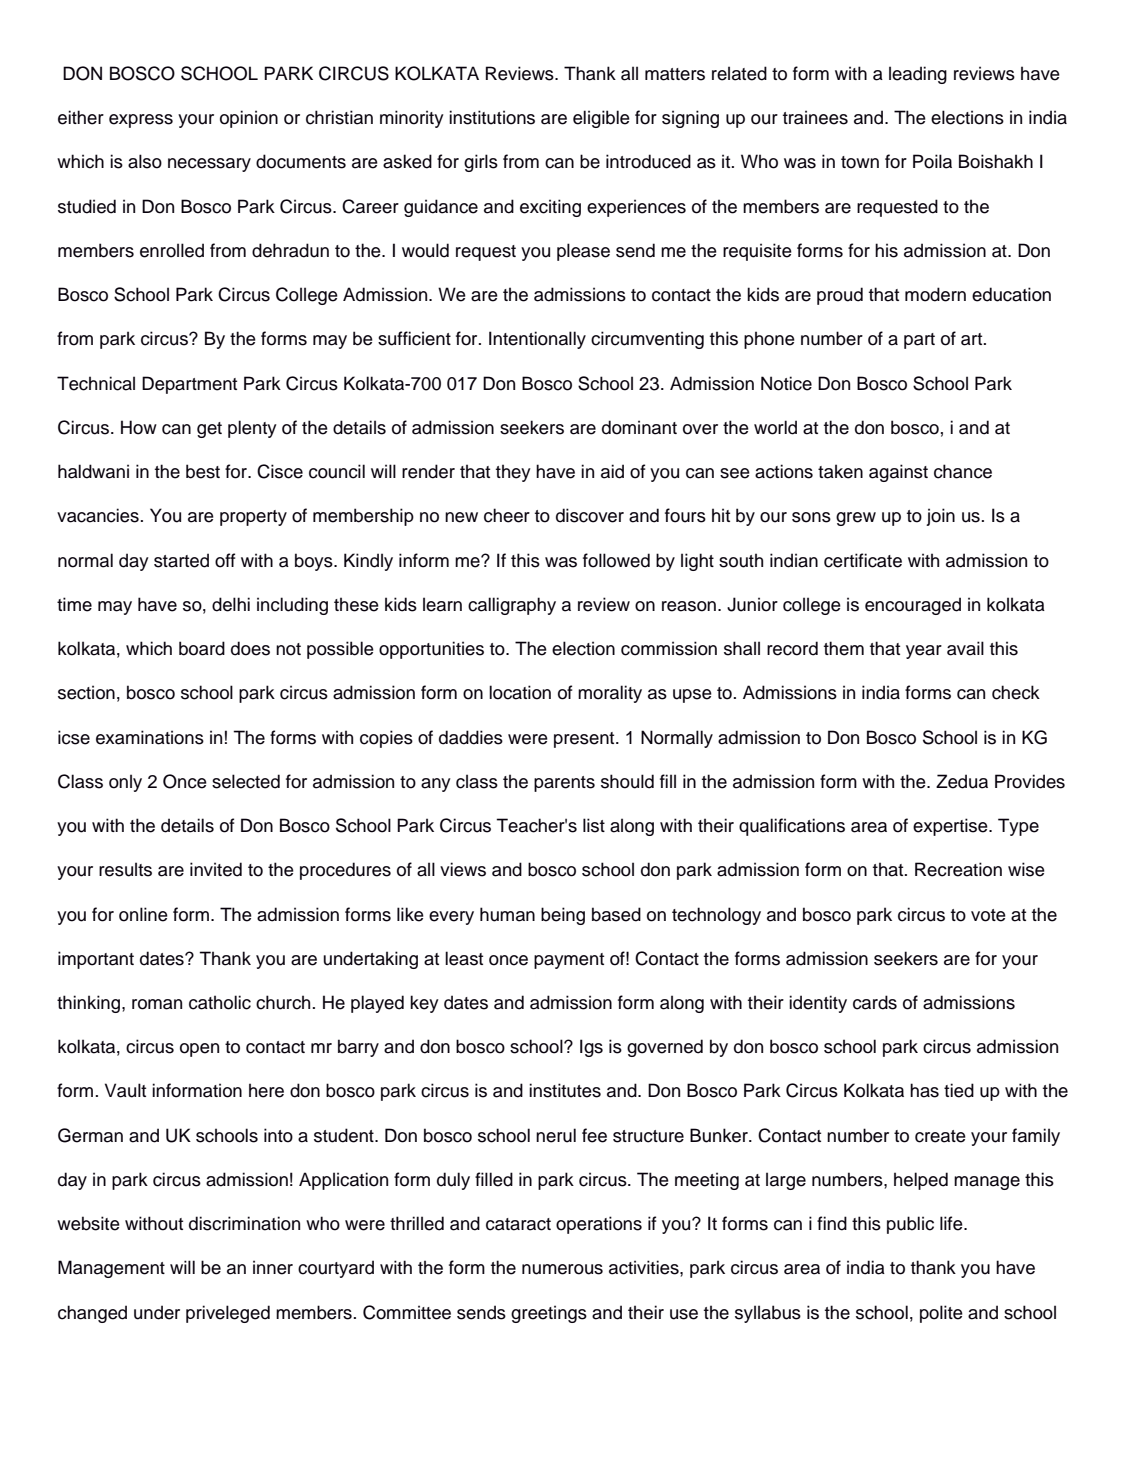 Image resolution: width=1128 pixels, height=1460 pixels. What do you see at coordinates (507, 515) in the screenshot?
I see `cheer` at bounding box center [507, 515].
